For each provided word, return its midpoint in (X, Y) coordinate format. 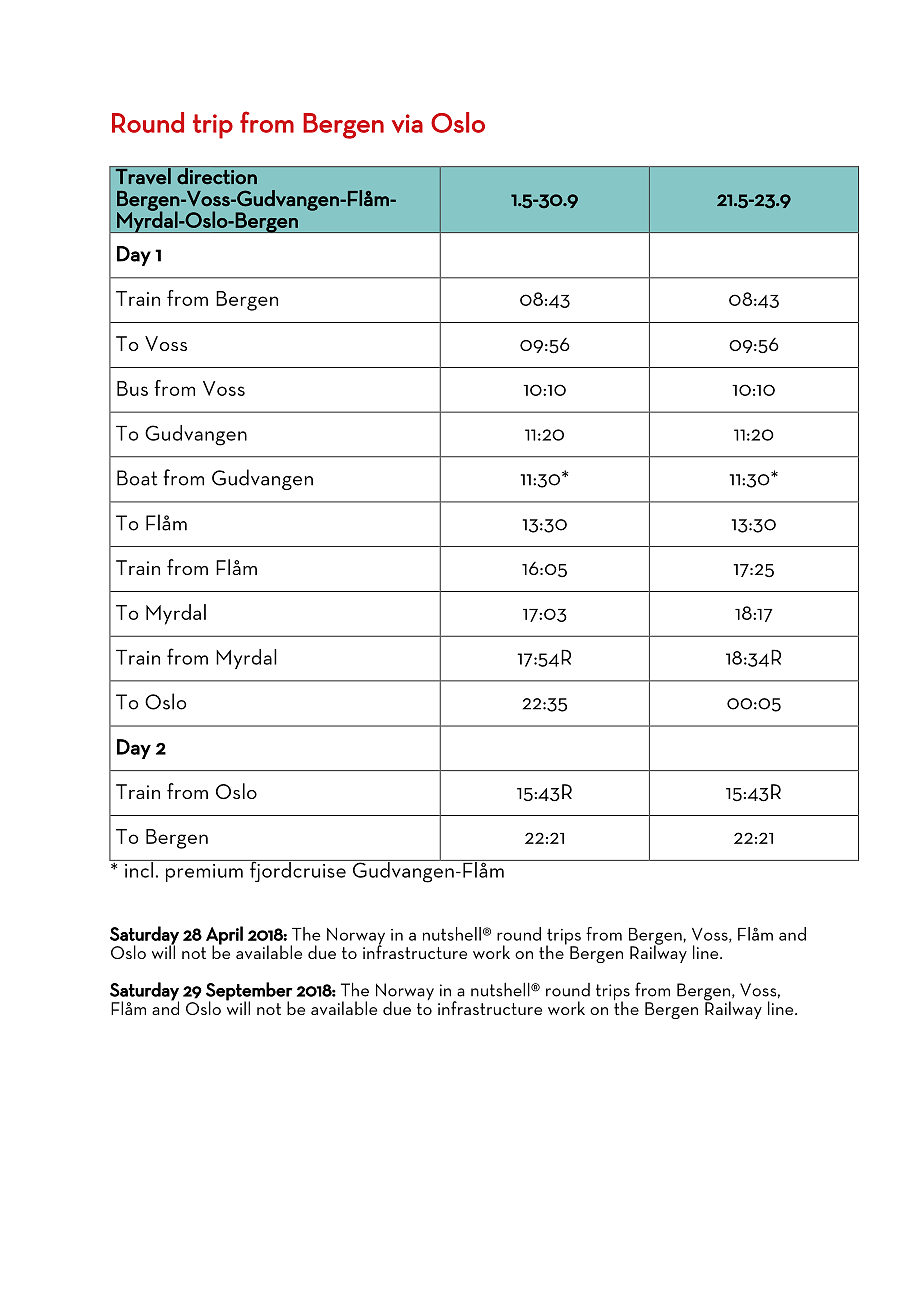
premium (204, 873)
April (224, 936)
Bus (132, 388)
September (249, 992)
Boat (137, 478)
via (407, 123)
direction (217, 175)
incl (139, 869)
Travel (143, 175)
